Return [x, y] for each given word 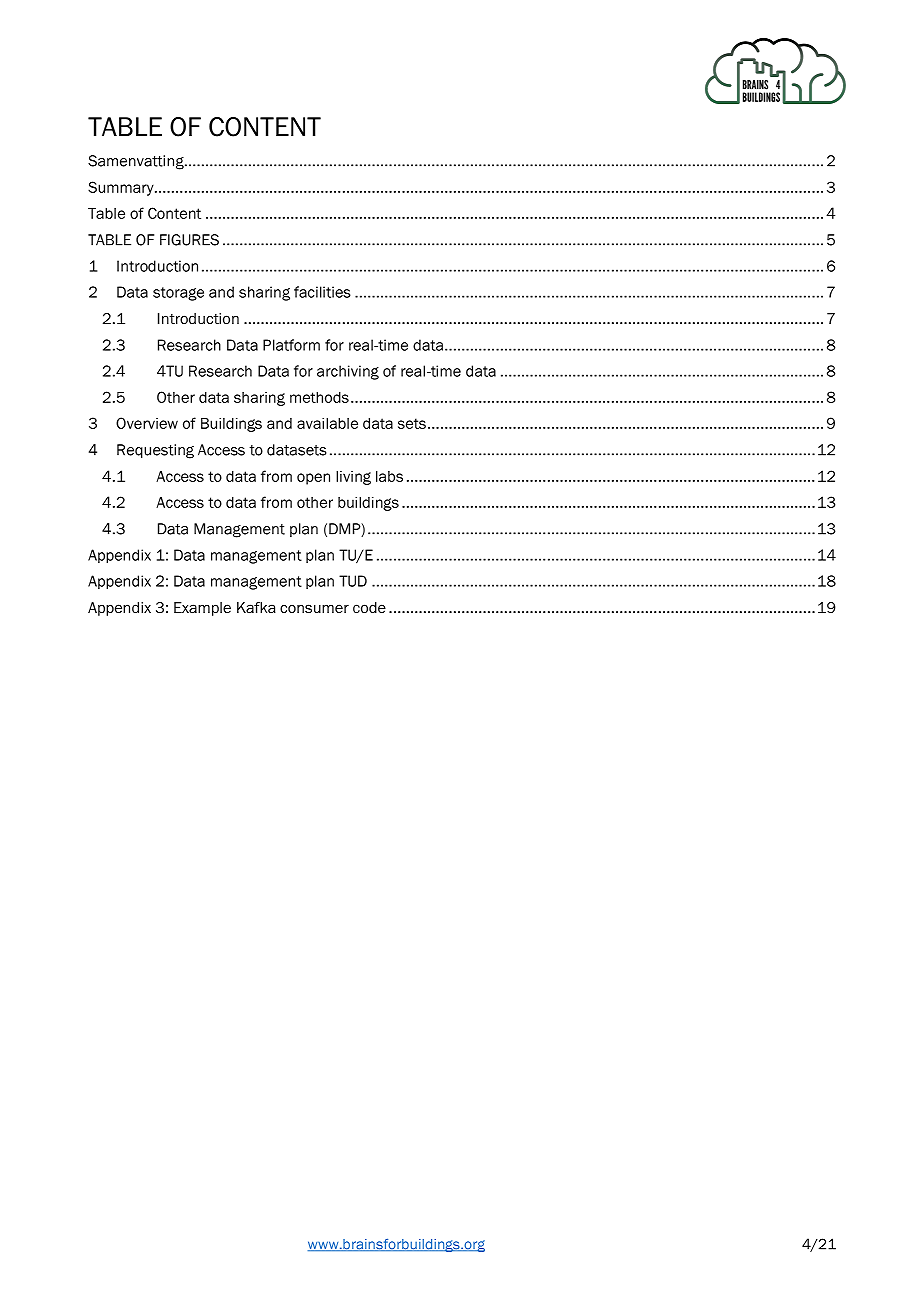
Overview [147, 423]
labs [389, 476]
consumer [314, 608]
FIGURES [189, 240]
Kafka [256, 607]
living [353, 478]
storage [178, 294]
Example [202, 609]
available [327, 423]
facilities [322, 292]
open [313, 479]
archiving [348, 372]
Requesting [155, 451]
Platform [291, 345]
